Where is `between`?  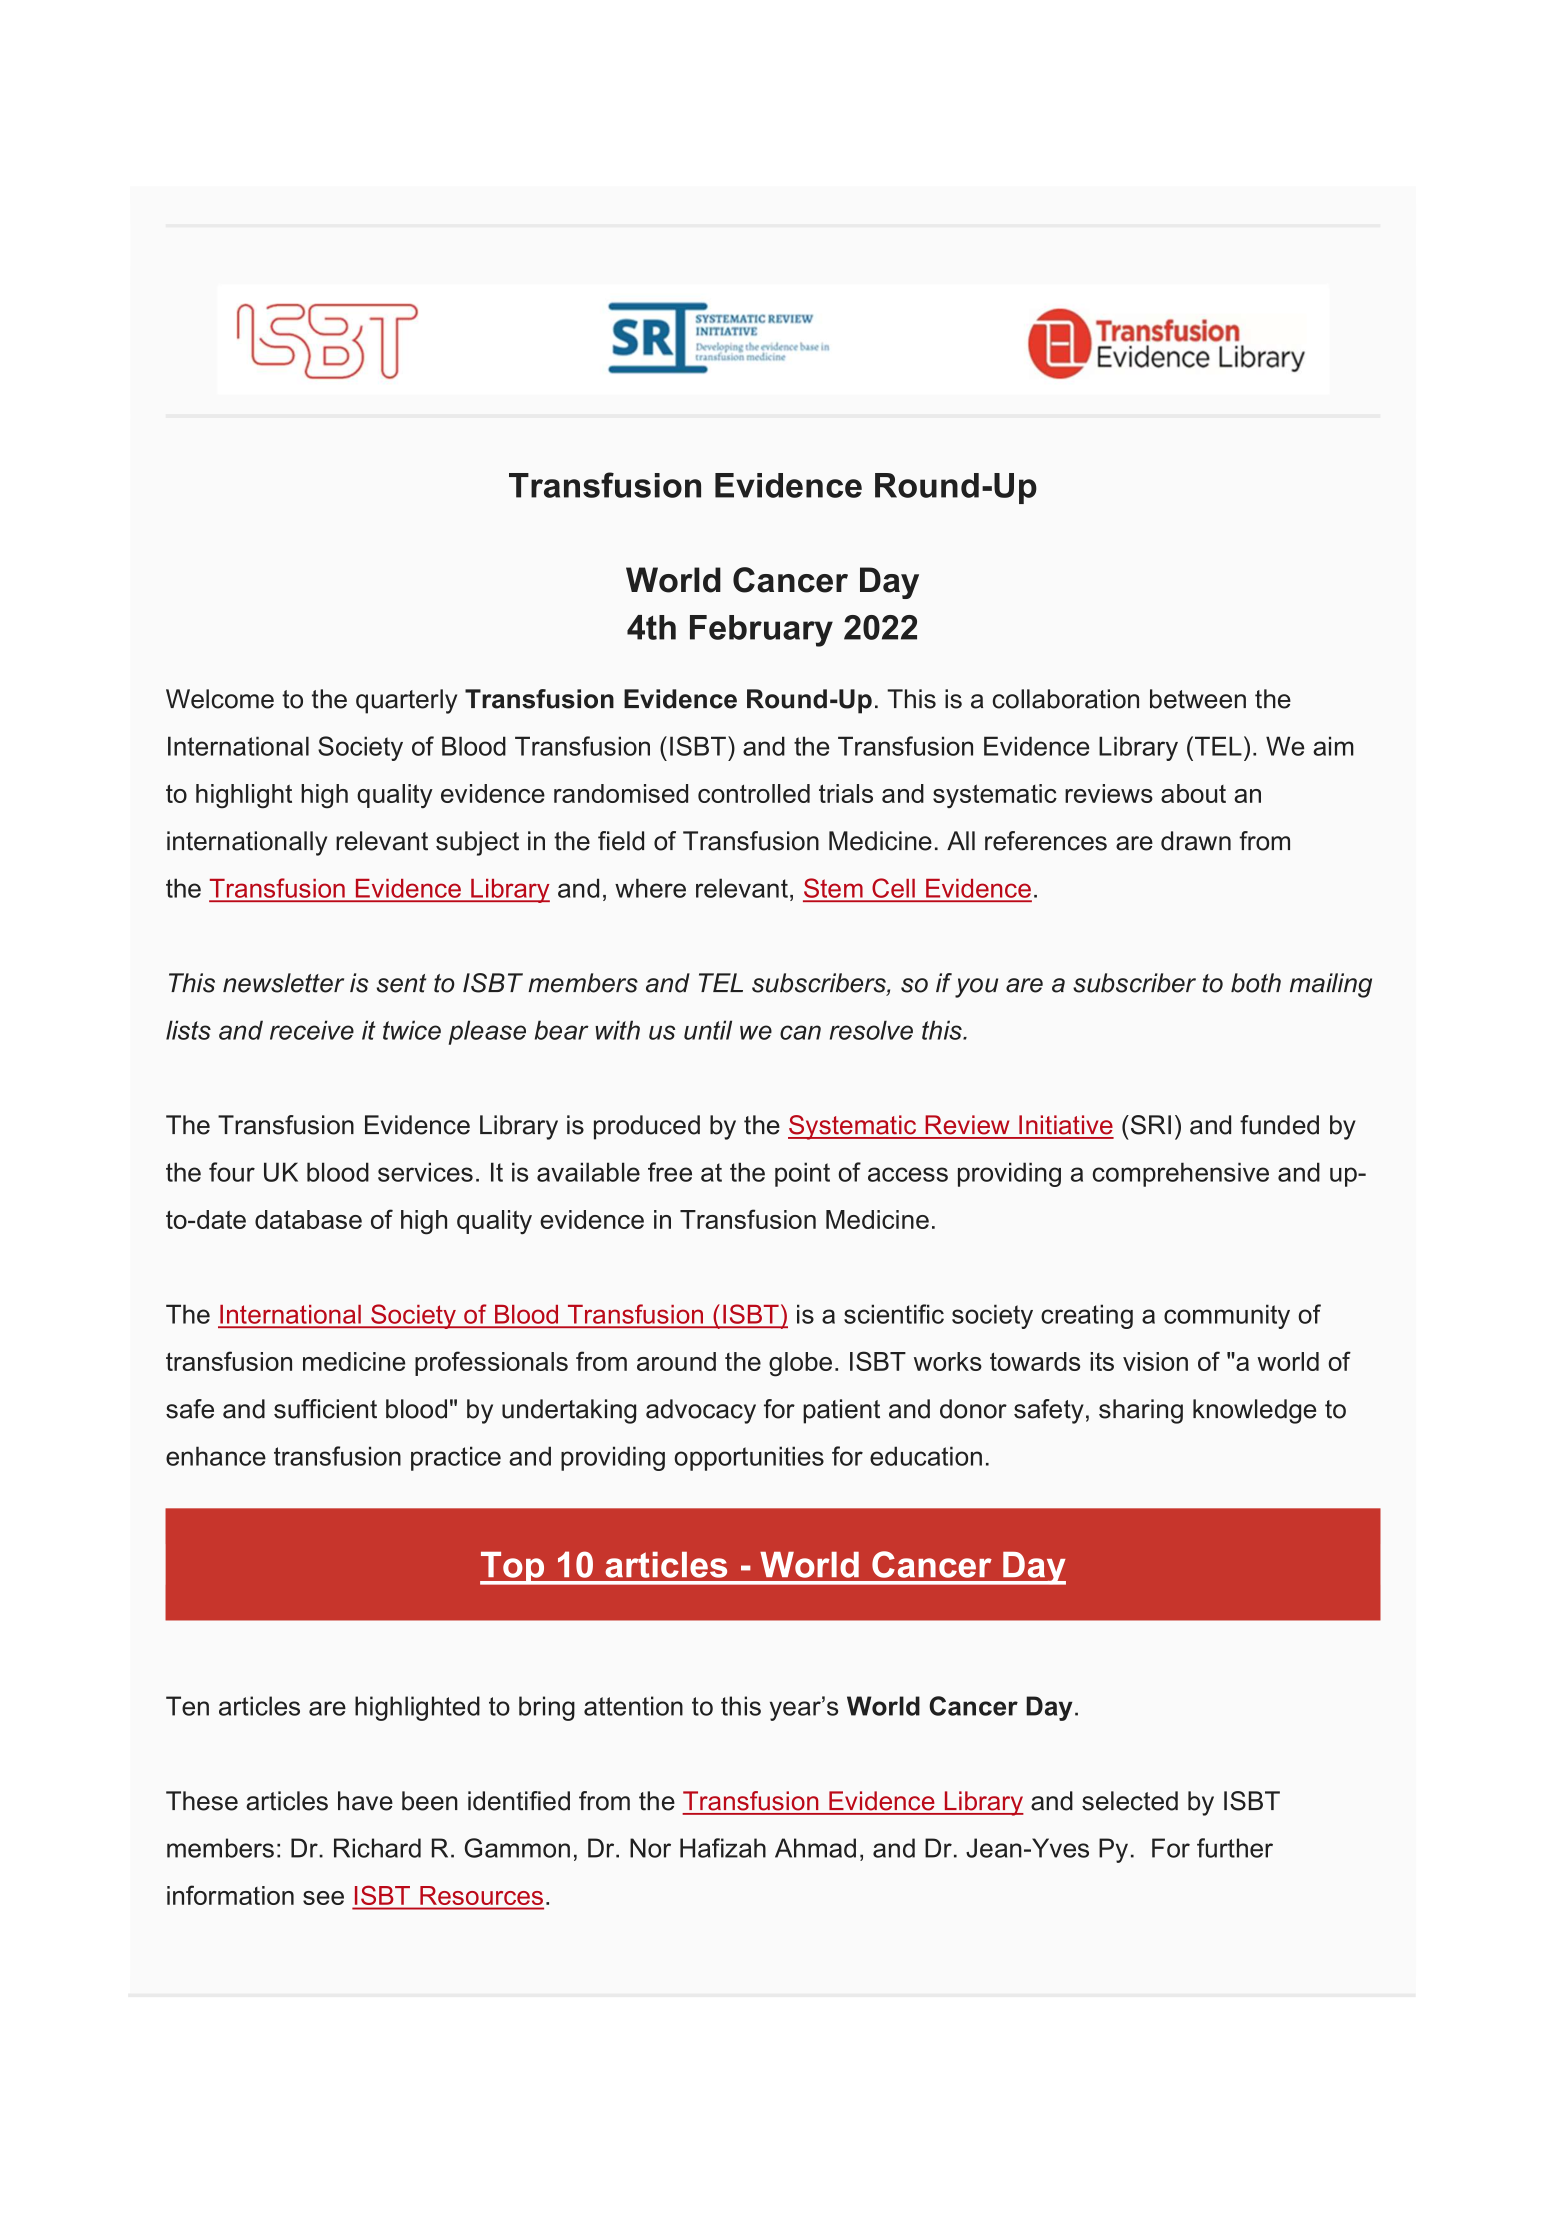
between is located at coordinates (1198, 699).
